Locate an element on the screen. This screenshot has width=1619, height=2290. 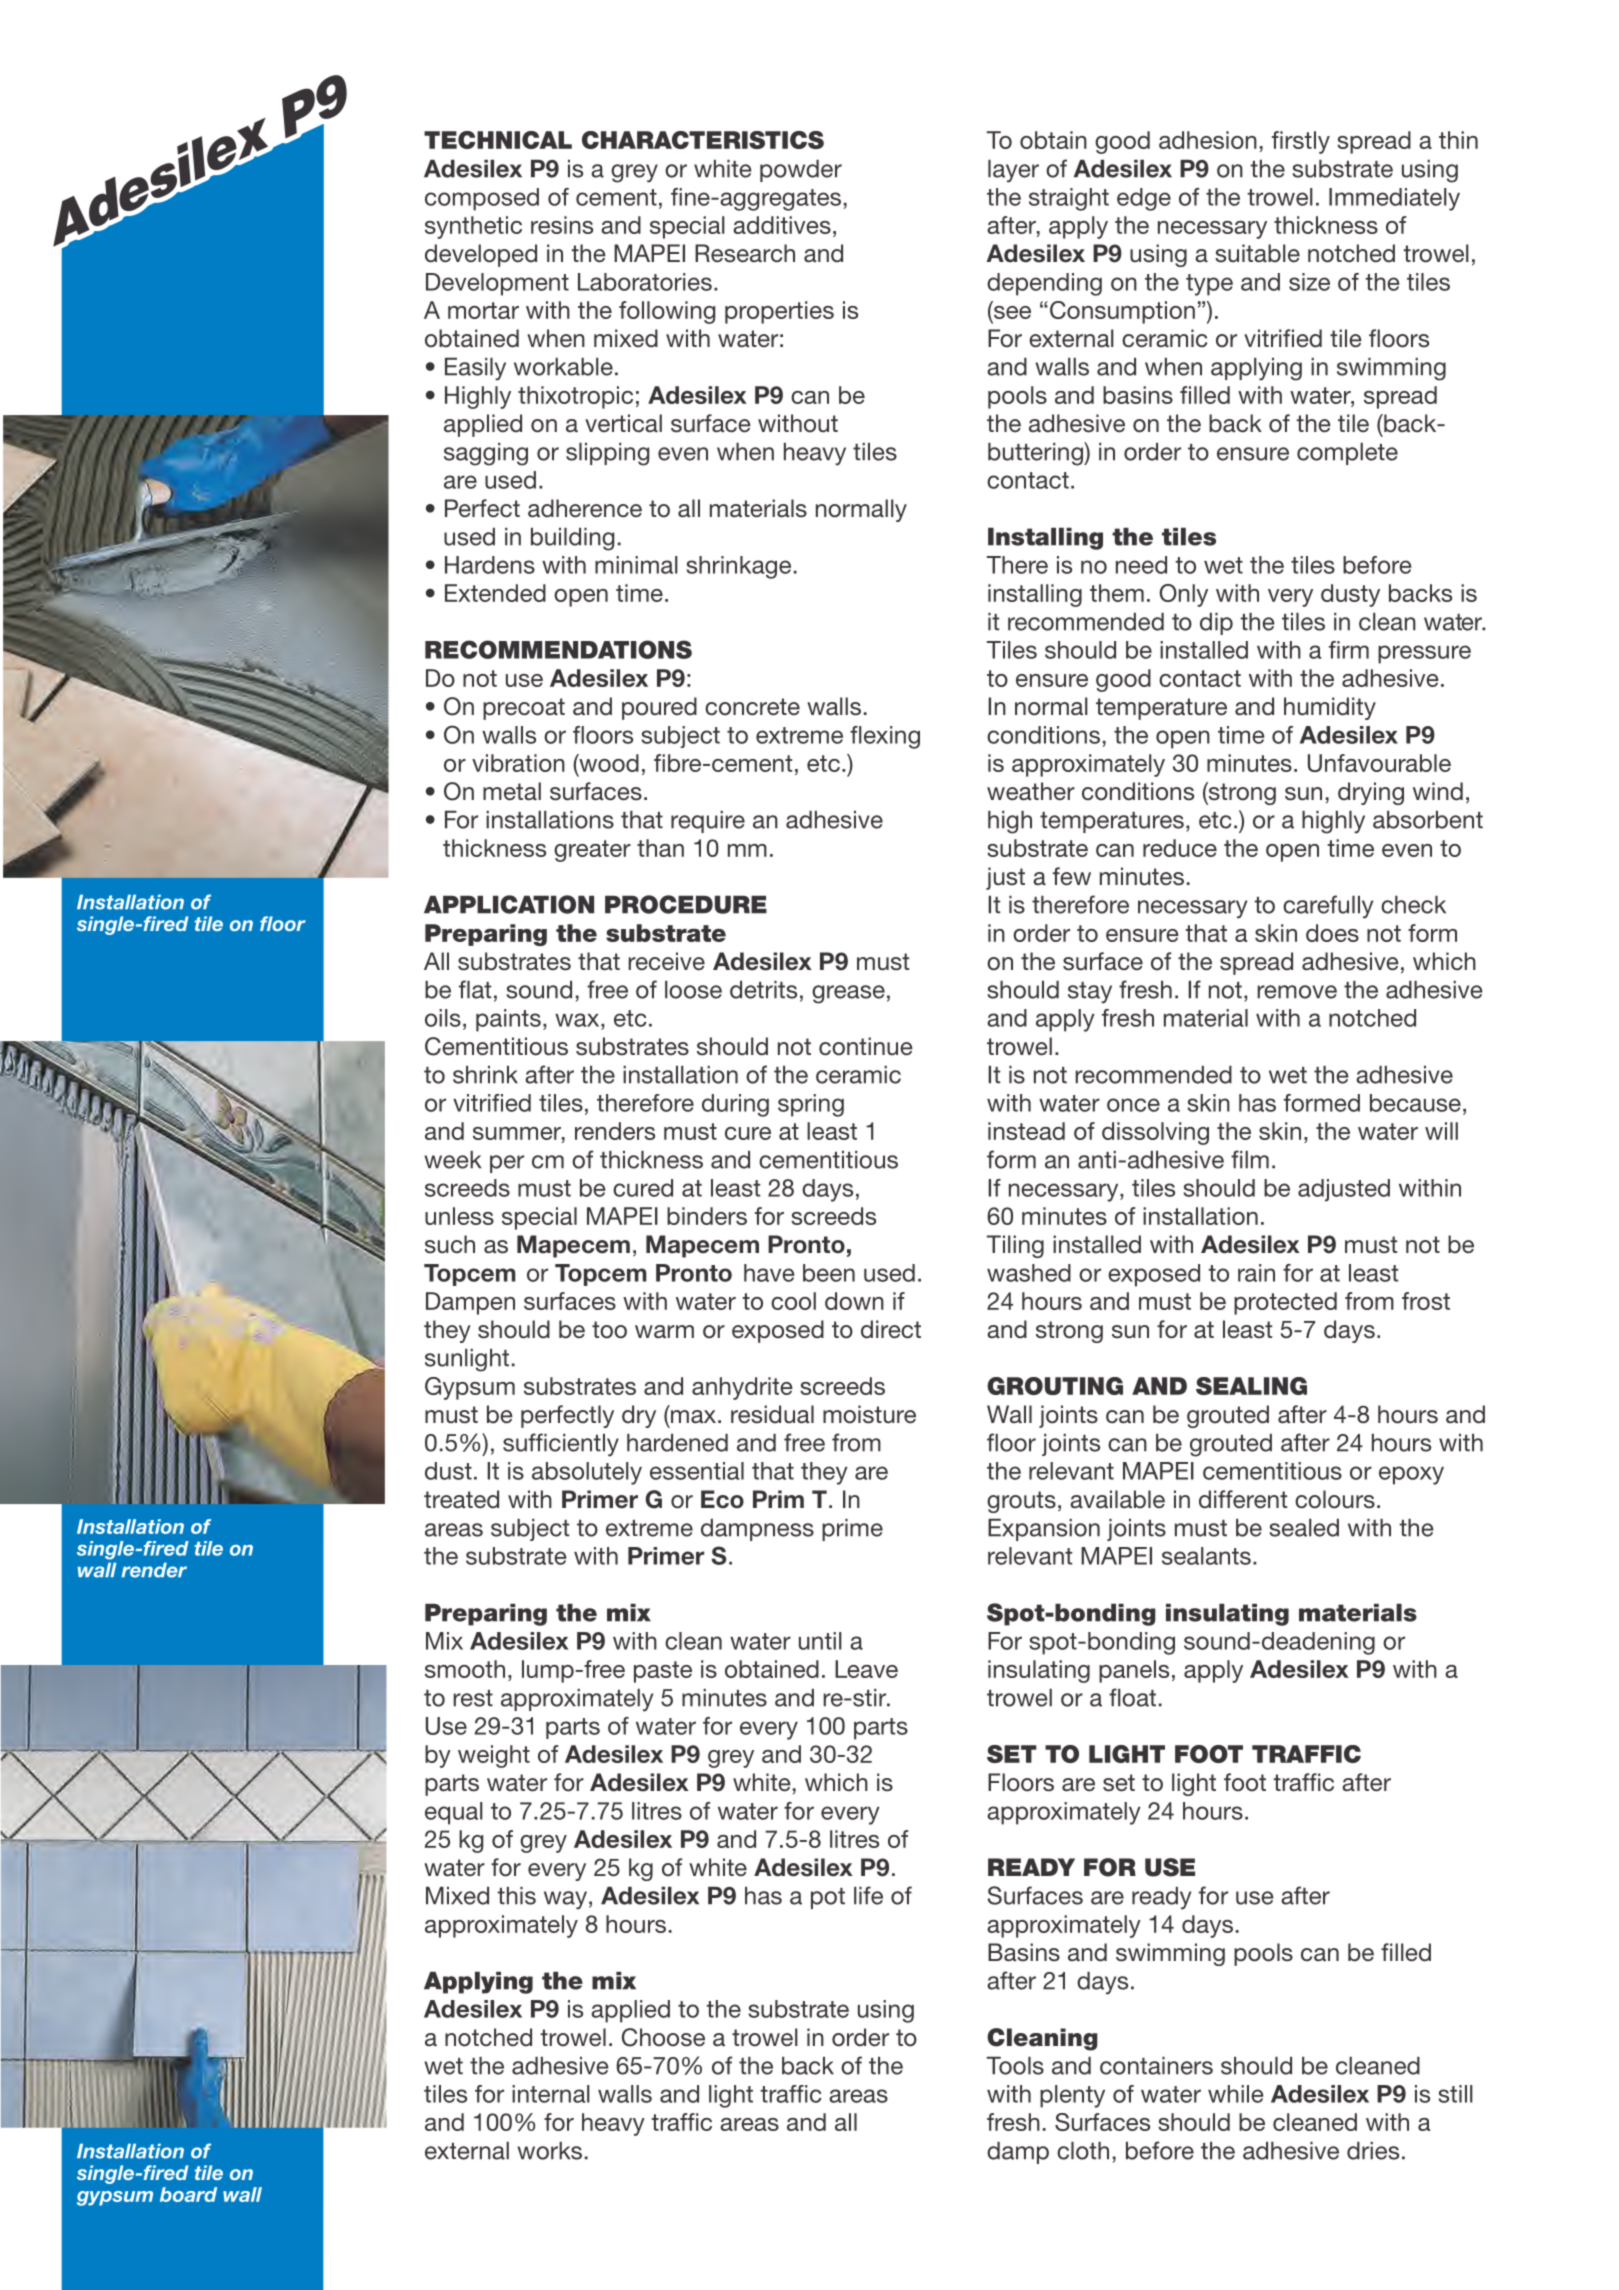
Choose is located at coordinates (663, 2037).
